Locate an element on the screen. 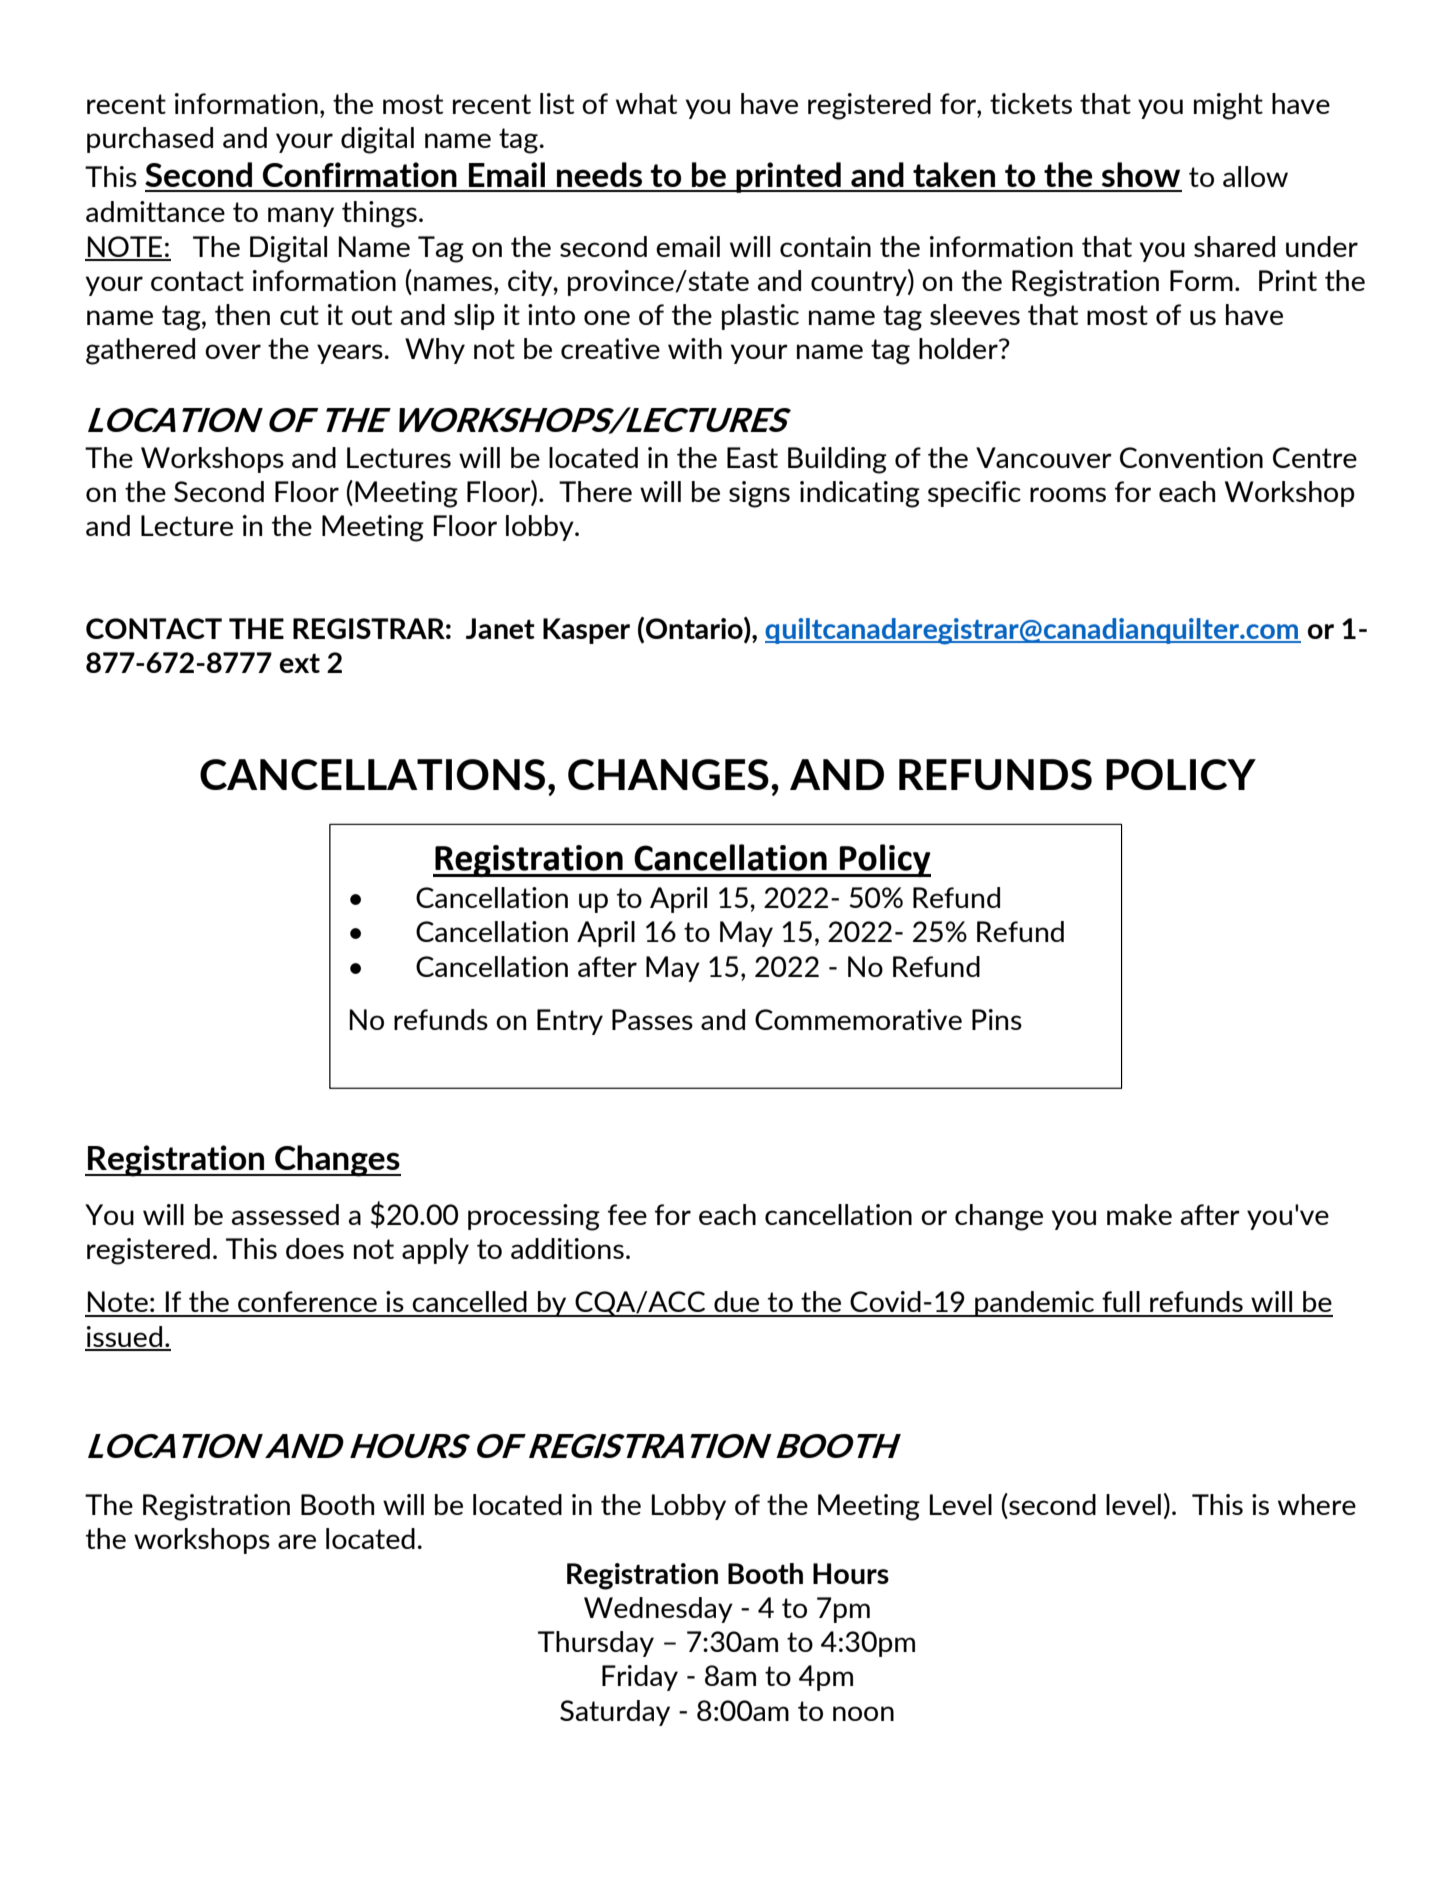 This screenshot has width=1455, height=1883. where is located at coordinates (1317, 1504).
